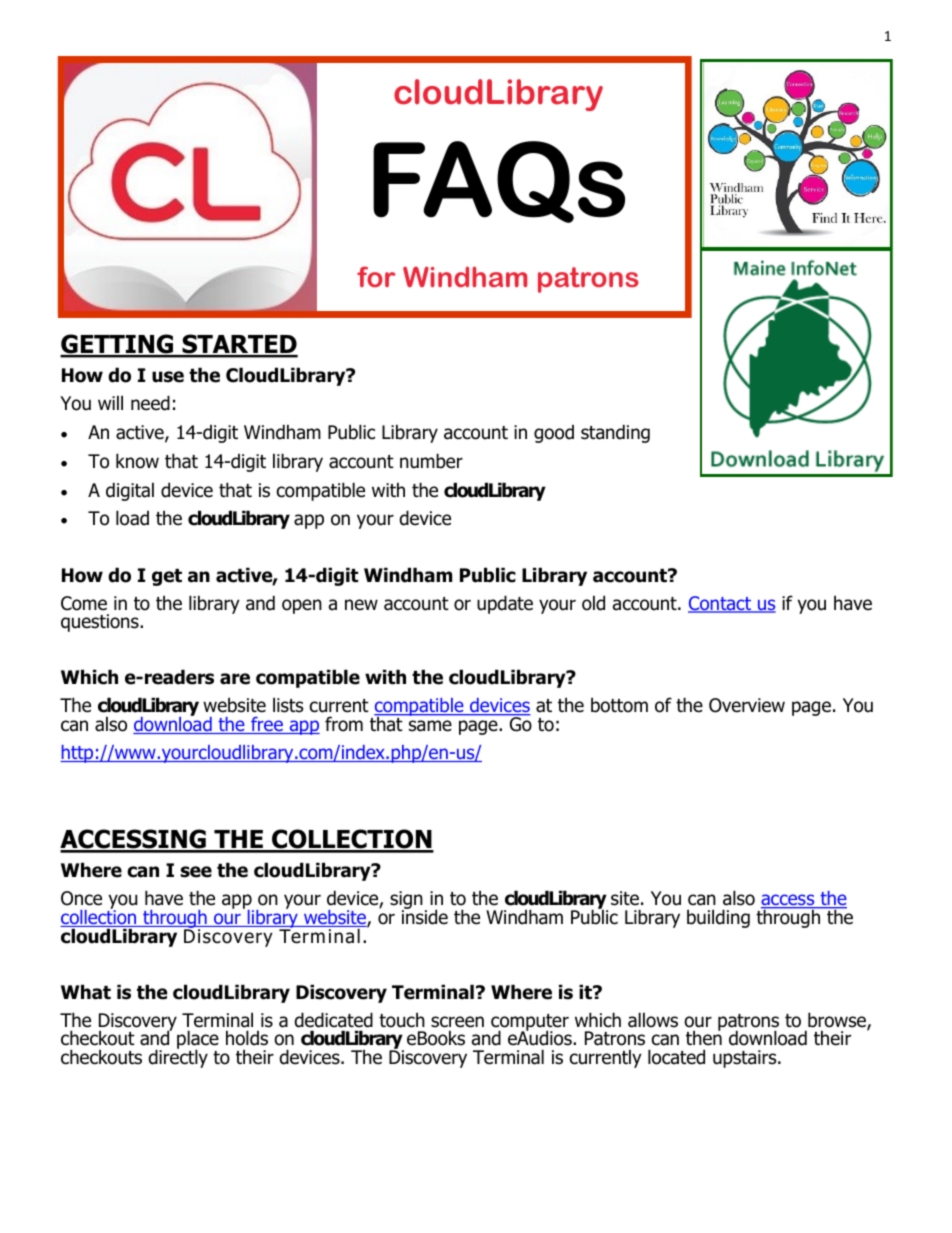  What do you see at coordinates (430, 726) in the document?
I see `same` at bounding box center [430, 726].
